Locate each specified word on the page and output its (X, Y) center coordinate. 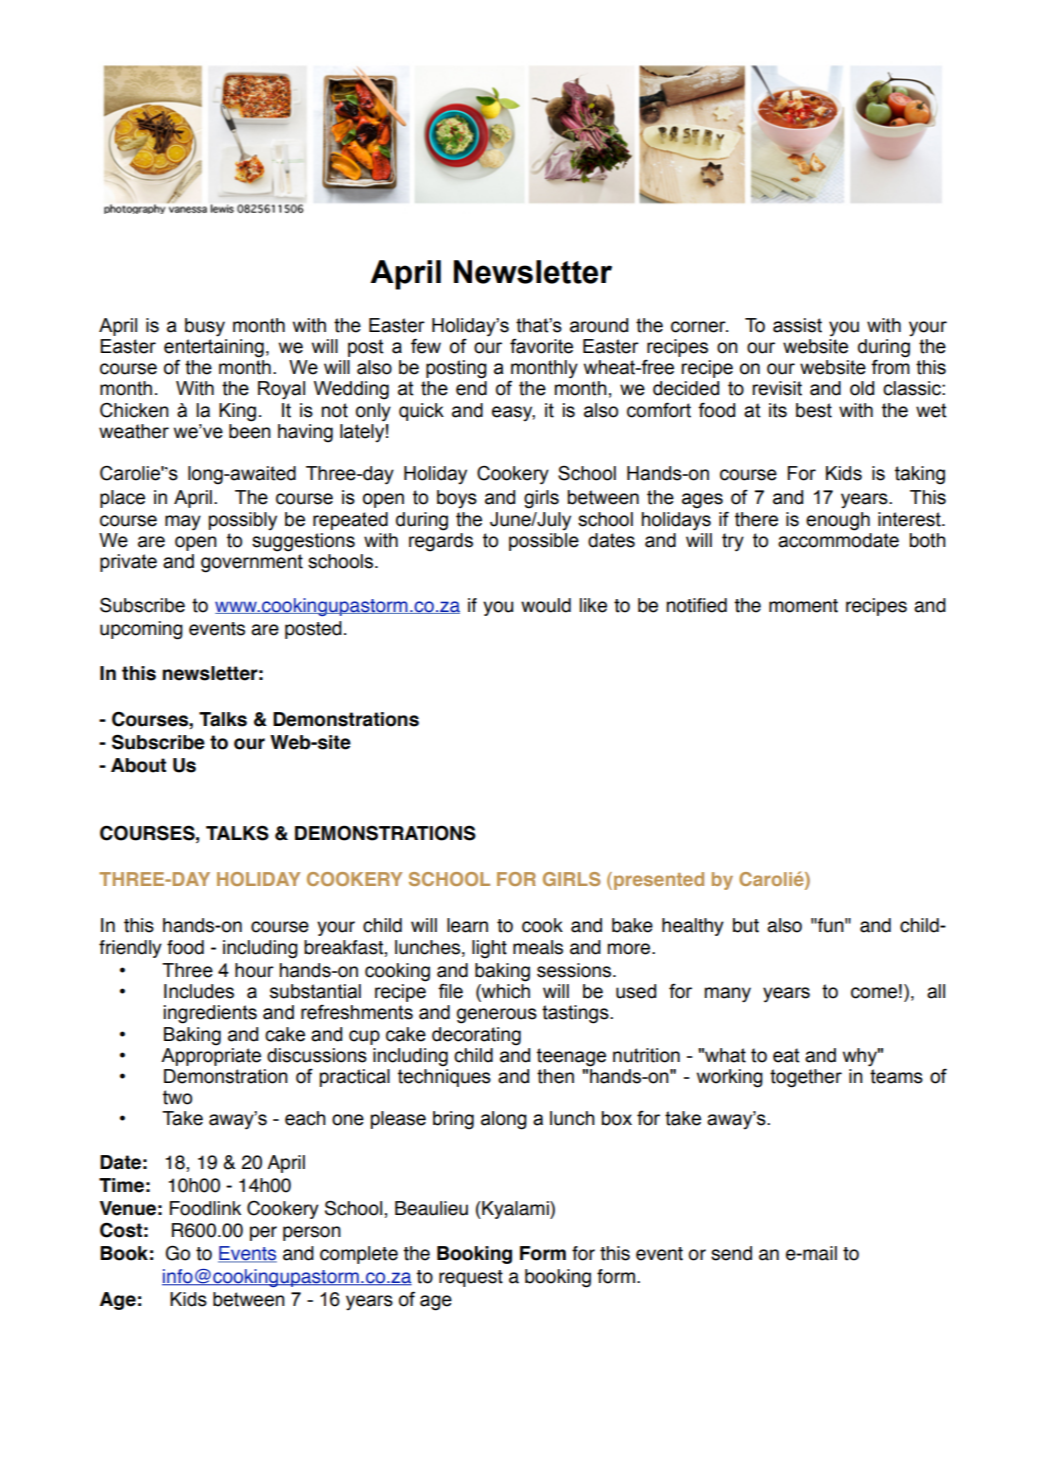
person (312, 1233)
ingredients (210, 1014)
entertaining (214, 349)
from (890, 367)
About (138, 765)
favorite (541, 346)
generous (497, 1016)
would (546, 605)
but (746, 925)
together (806, 1078)
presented (659, 881)
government (252, 563)
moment (803, 606)
